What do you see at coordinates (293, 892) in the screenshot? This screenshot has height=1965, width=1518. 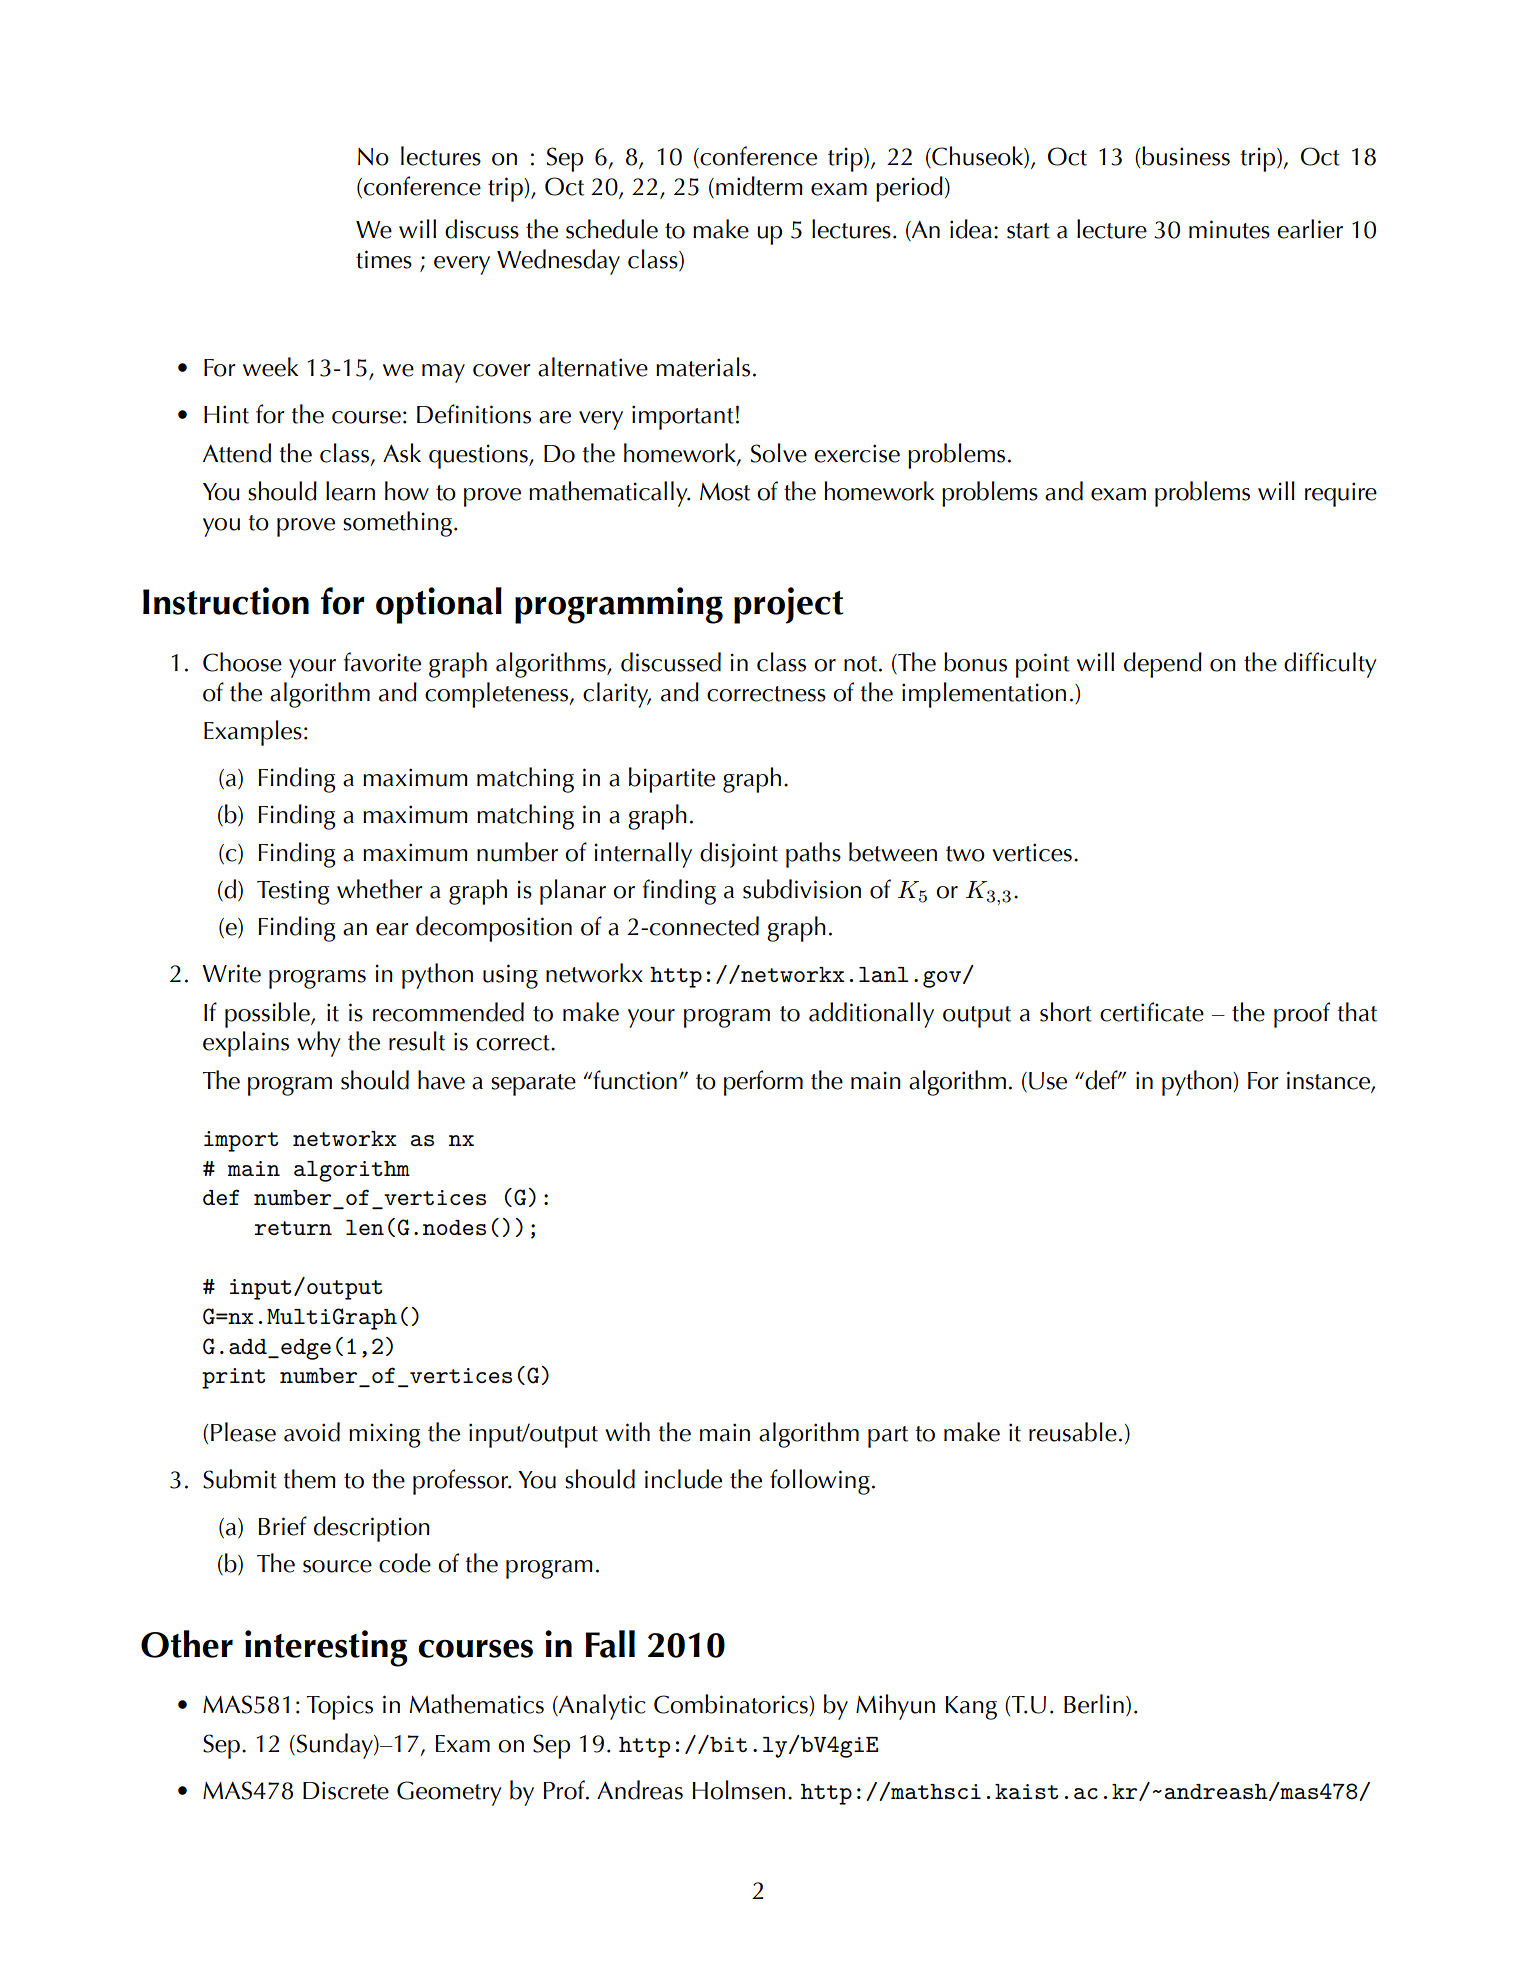 I see `Testing` at bounding box center [293, 892].
